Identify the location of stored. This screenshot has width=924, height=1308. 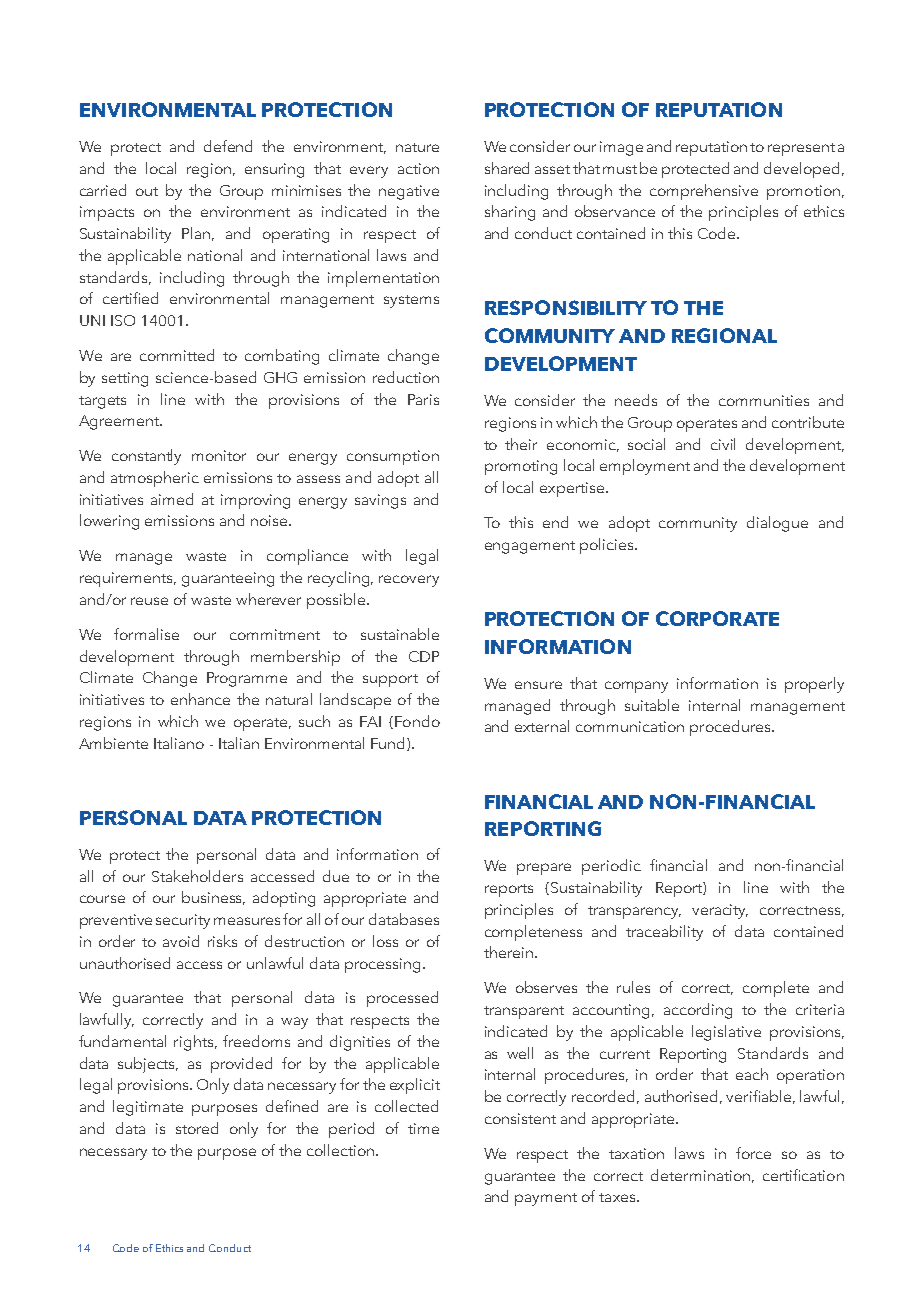
(197, 1128).
